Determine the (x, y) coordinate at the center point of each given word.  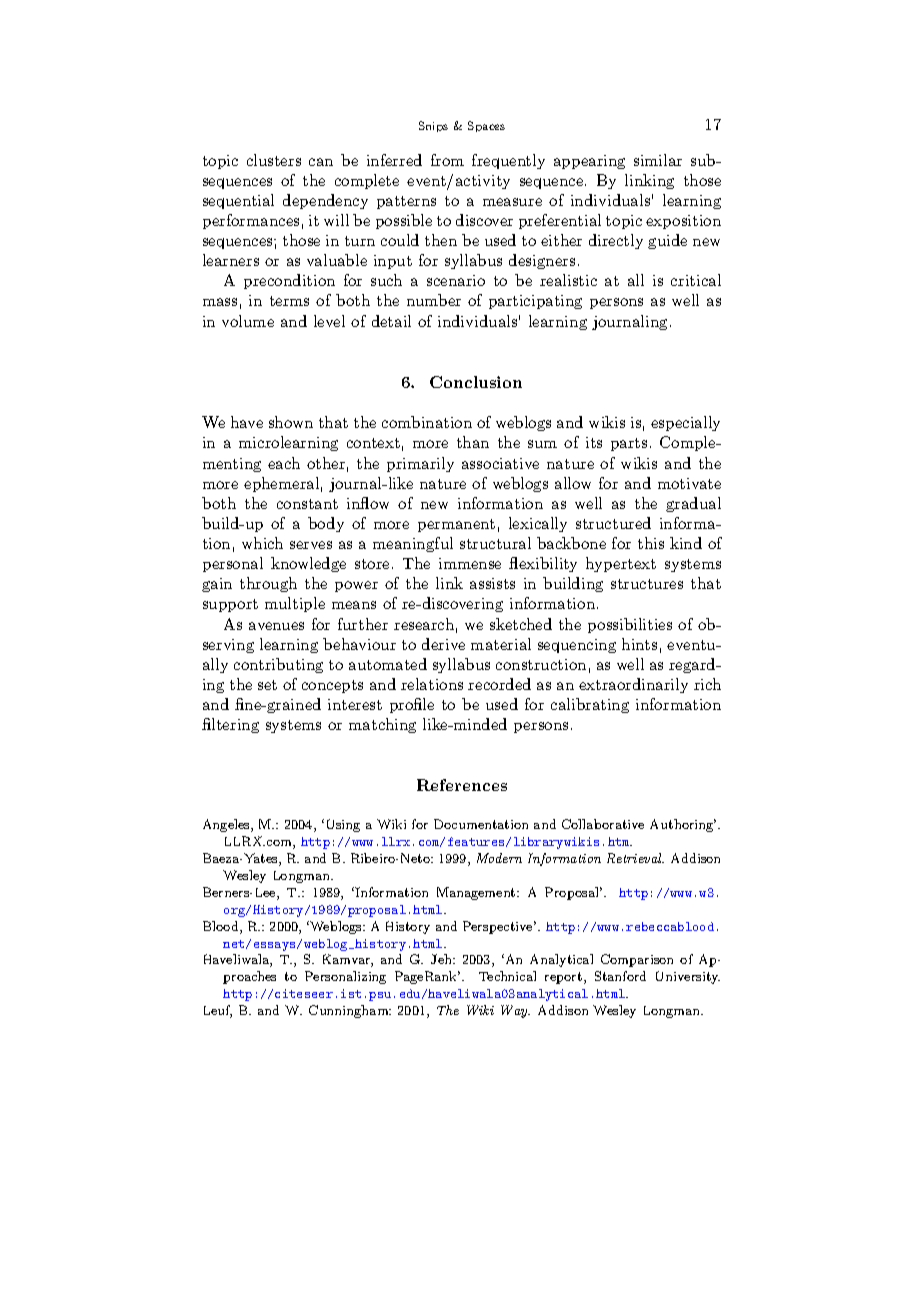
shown (291, 422)
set (267, 685)
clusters (274, 160)
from (447, 160)
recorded (499, 684)
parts (629, 444)
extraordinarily (633, 685)
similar (658, 160)
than (473, 442)
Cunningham (350, 1011)
